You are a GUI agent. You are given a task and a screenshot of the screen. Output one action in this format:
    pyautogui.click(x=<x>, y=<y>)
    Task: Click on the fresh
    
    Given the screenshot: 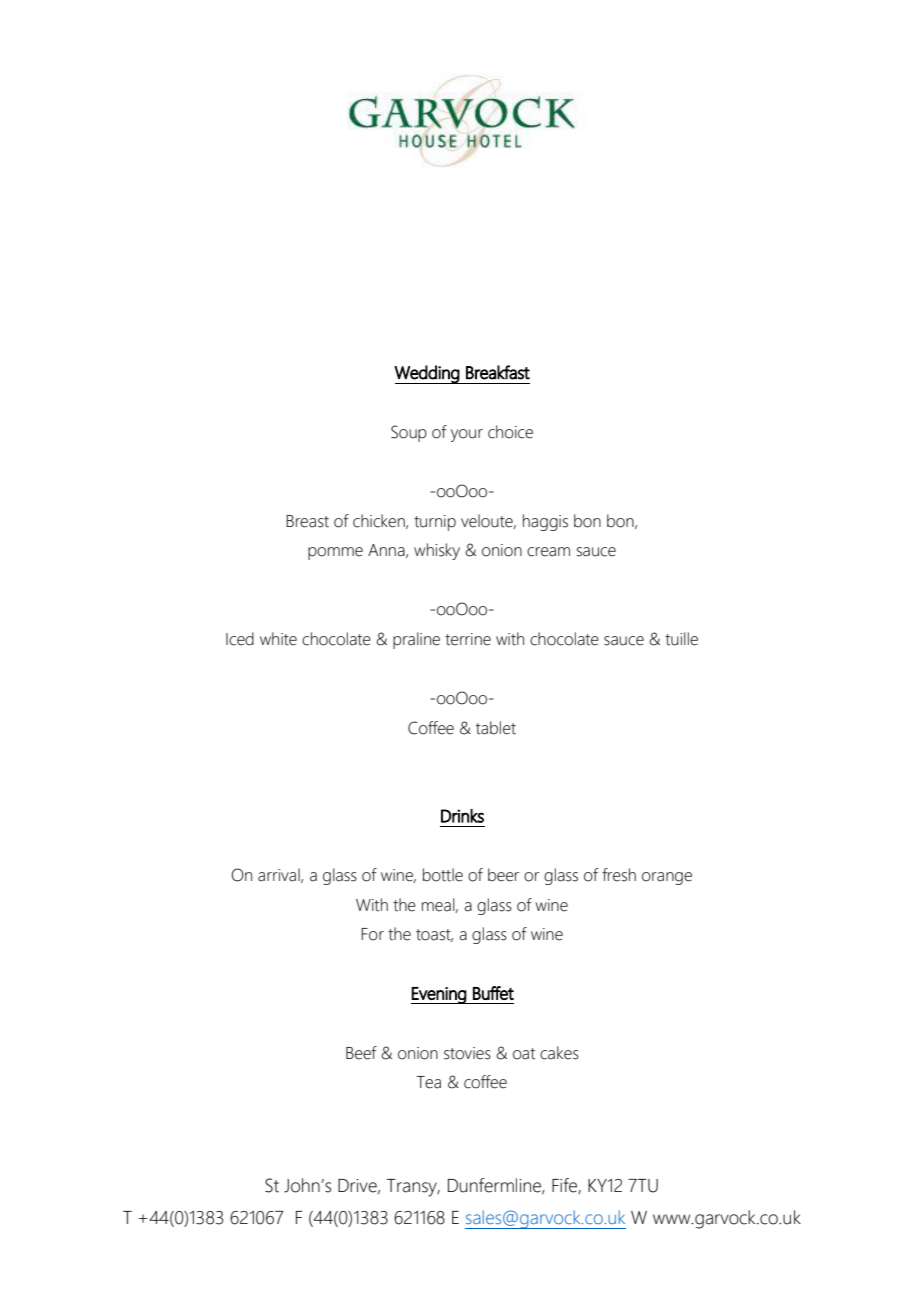 What is the action you would take?
    pyautogui.click(x=619, y=875)
